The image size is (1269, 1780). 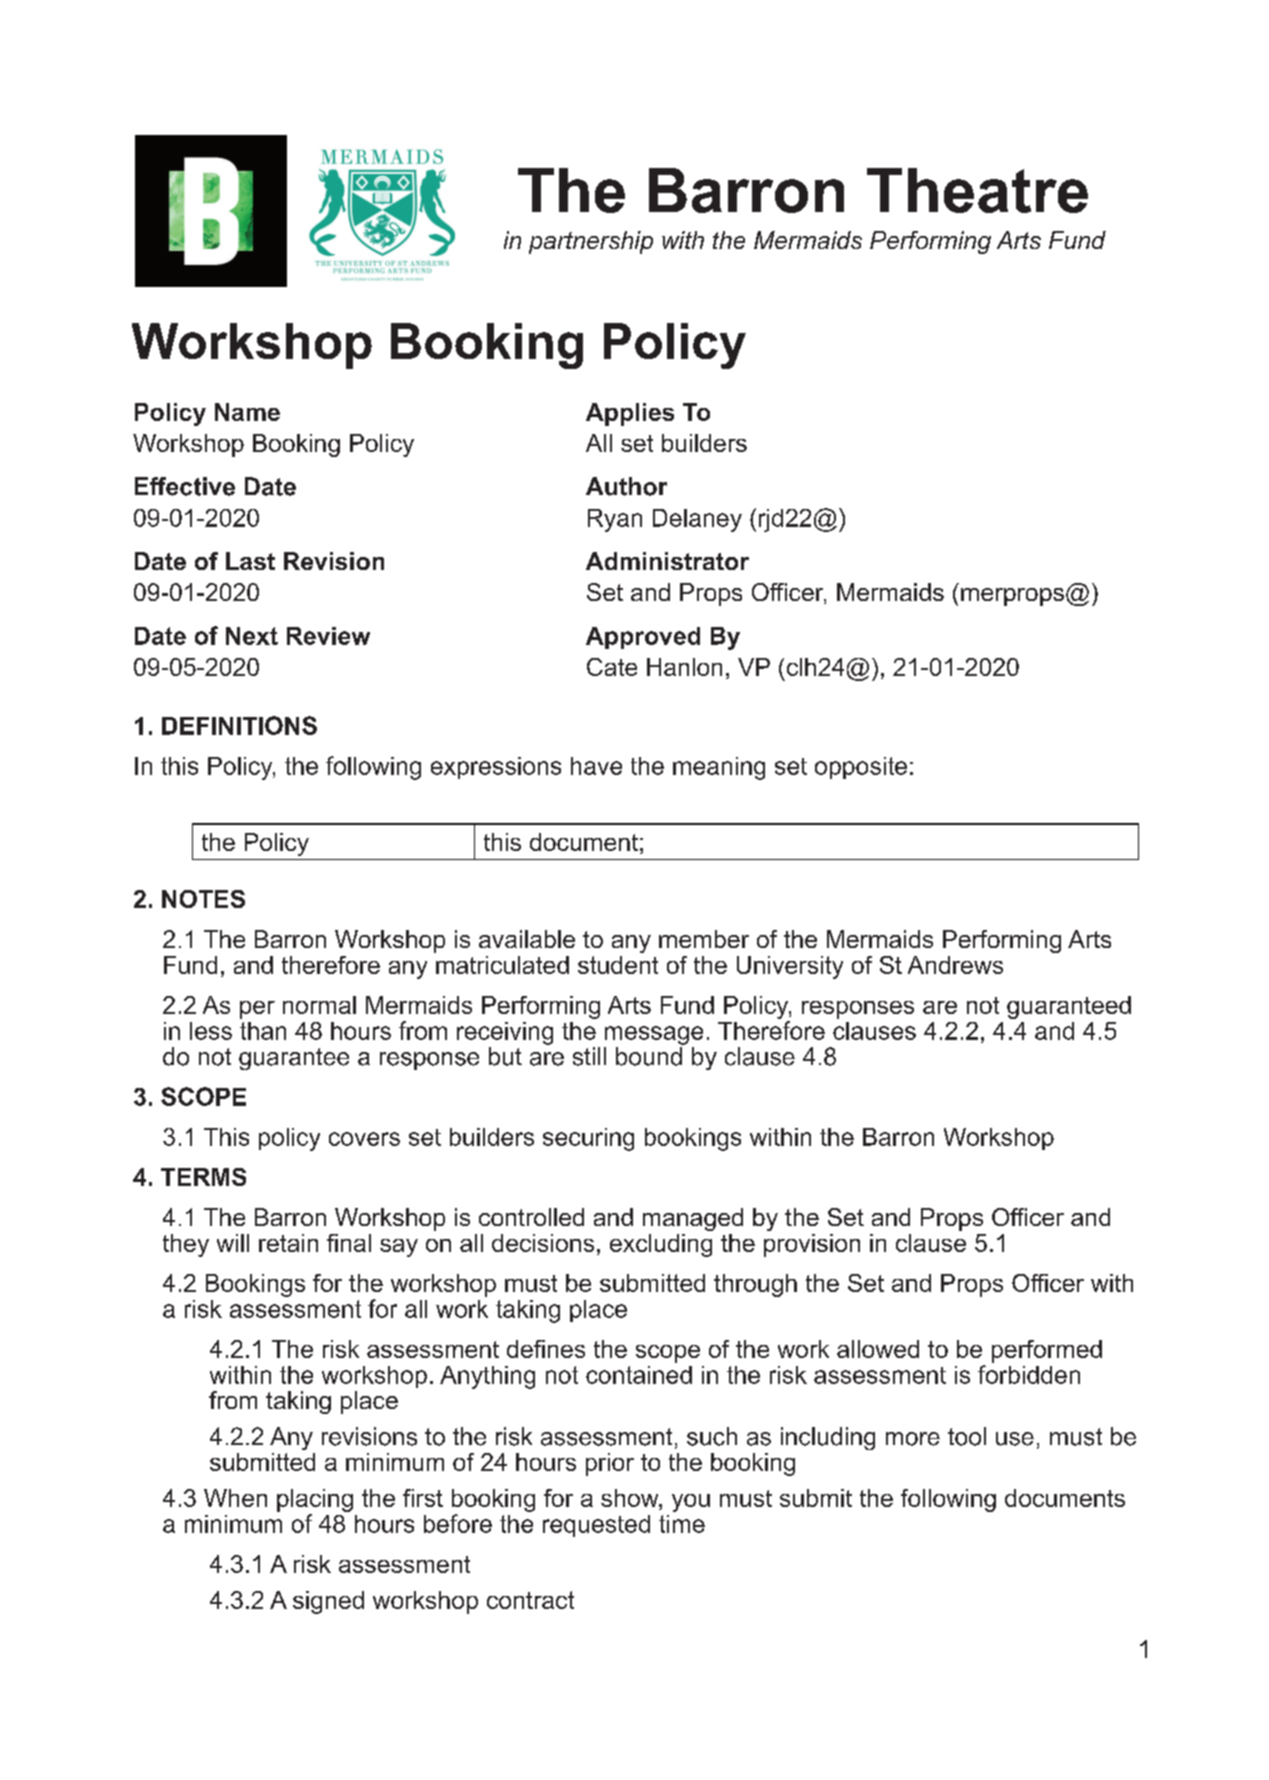 I want to click on Name, so click(x=247, y=412).
